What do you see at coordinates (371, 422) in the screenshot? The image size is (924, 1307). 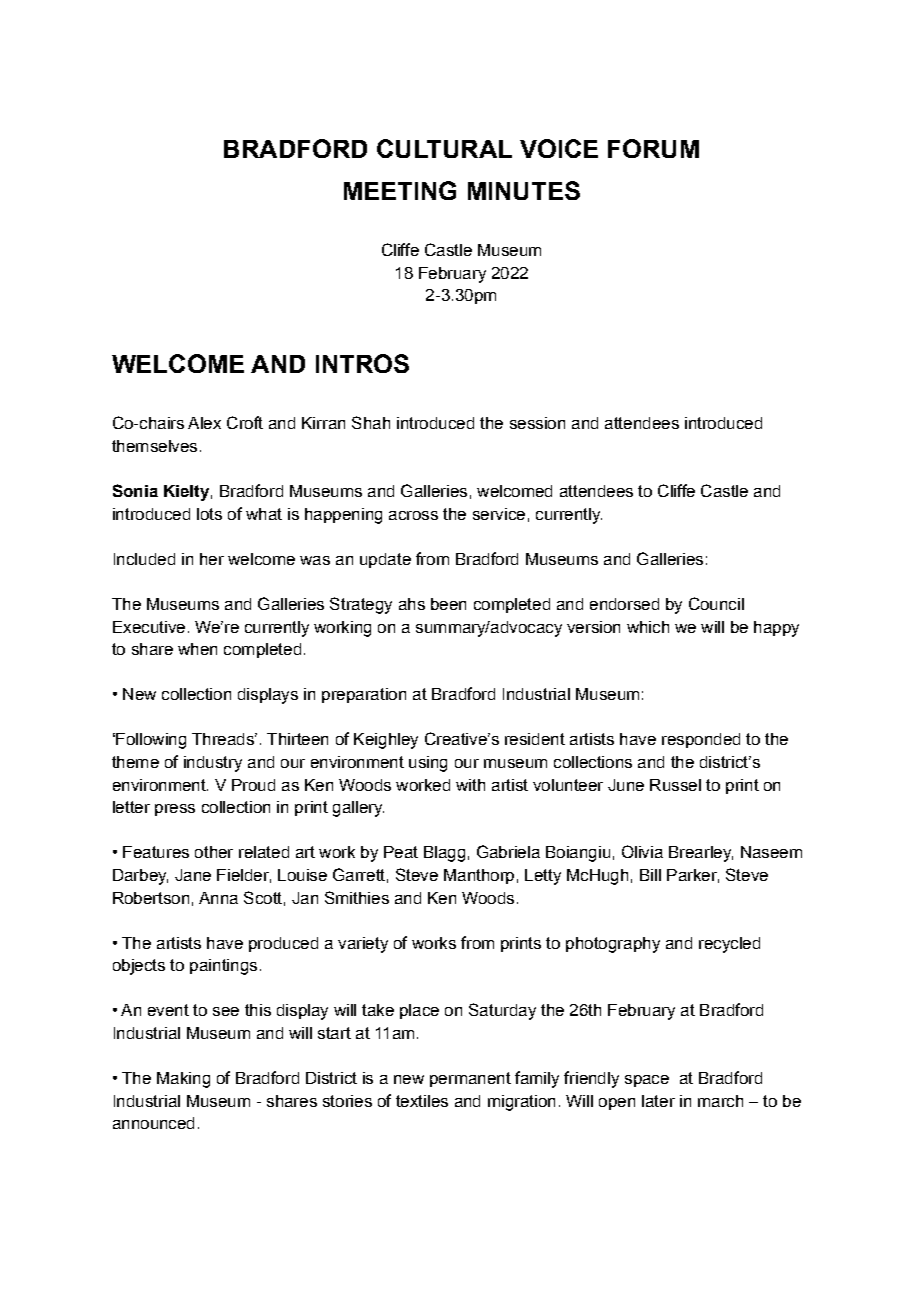 I see `Shah` at bounding box center [371, 422].
